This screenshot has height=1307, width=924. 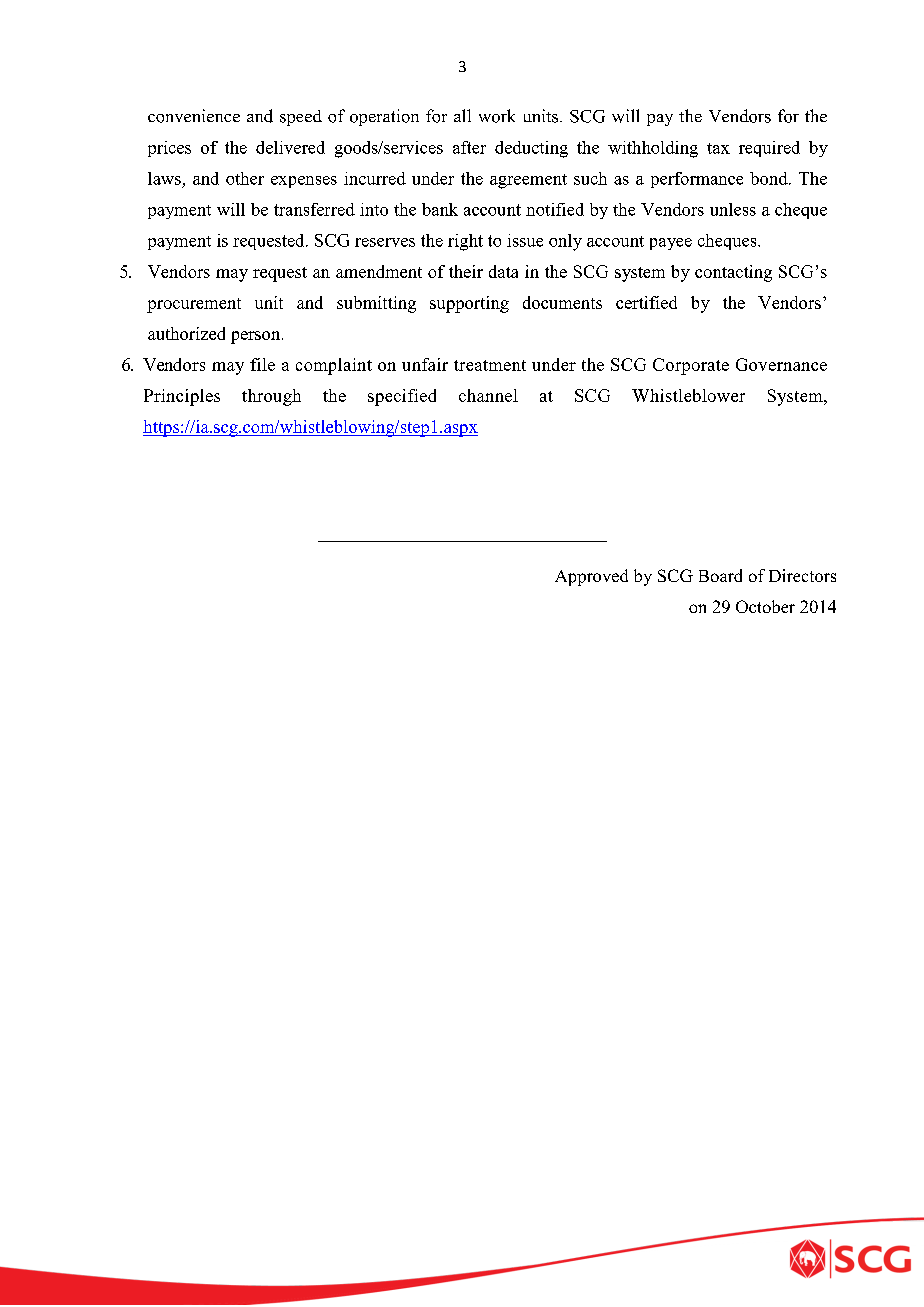 I want to click on Approved, so click(x=591, y=577).
